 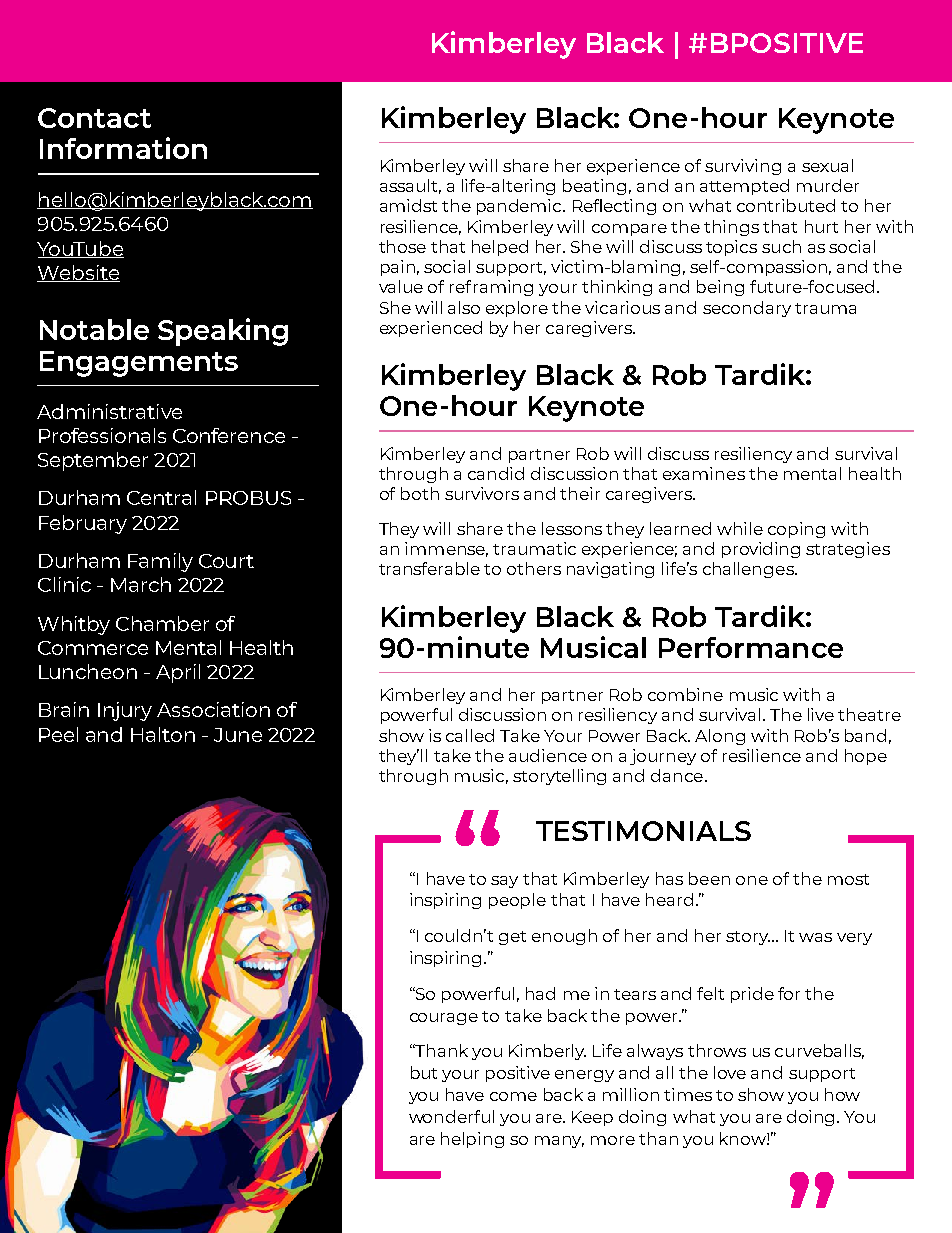 What do you see at coordinates (123, 148) in the image?
I see `Information` at bounding box center [123, 148].
